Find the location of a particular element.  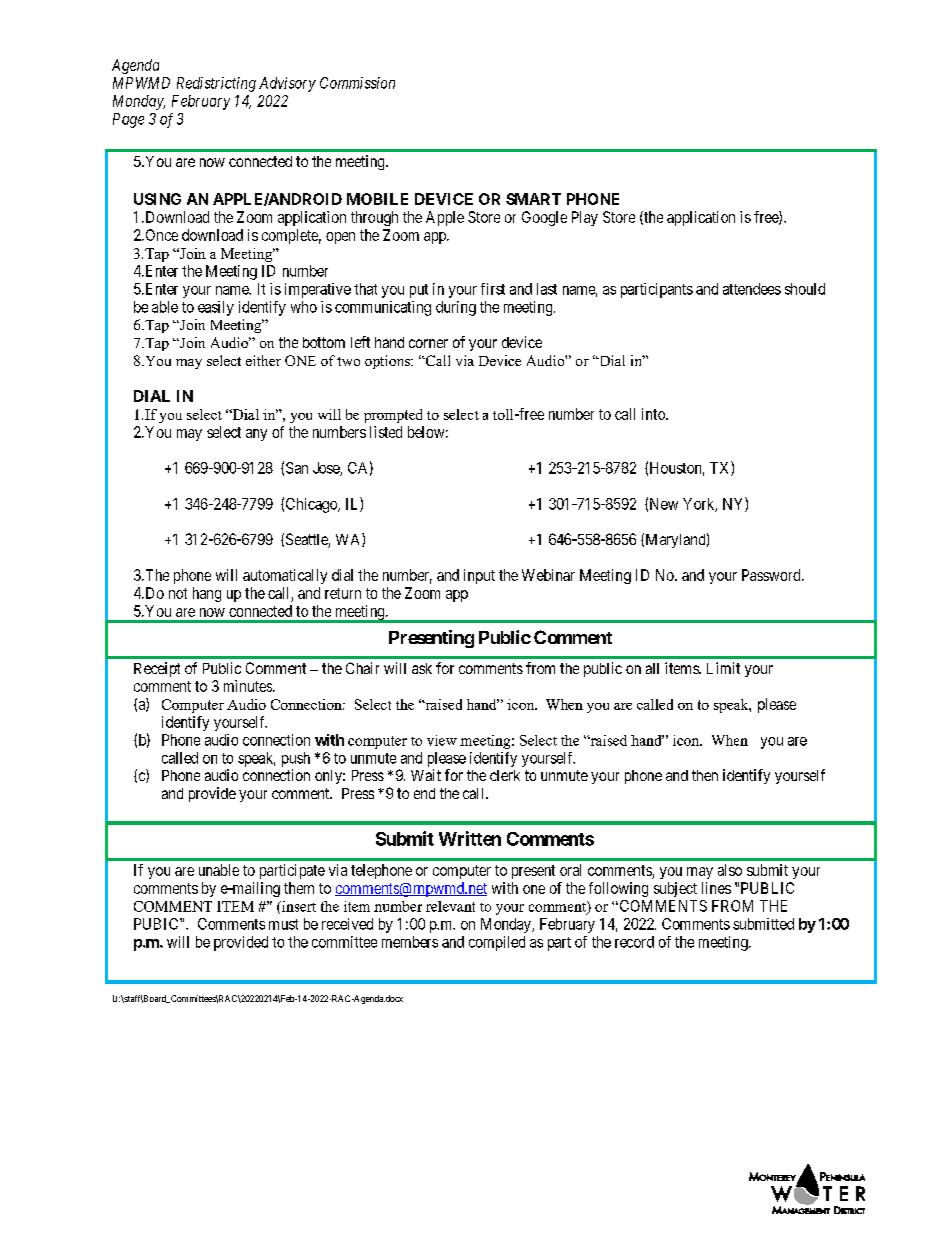

Commission is located at coordinates (357, 83).
